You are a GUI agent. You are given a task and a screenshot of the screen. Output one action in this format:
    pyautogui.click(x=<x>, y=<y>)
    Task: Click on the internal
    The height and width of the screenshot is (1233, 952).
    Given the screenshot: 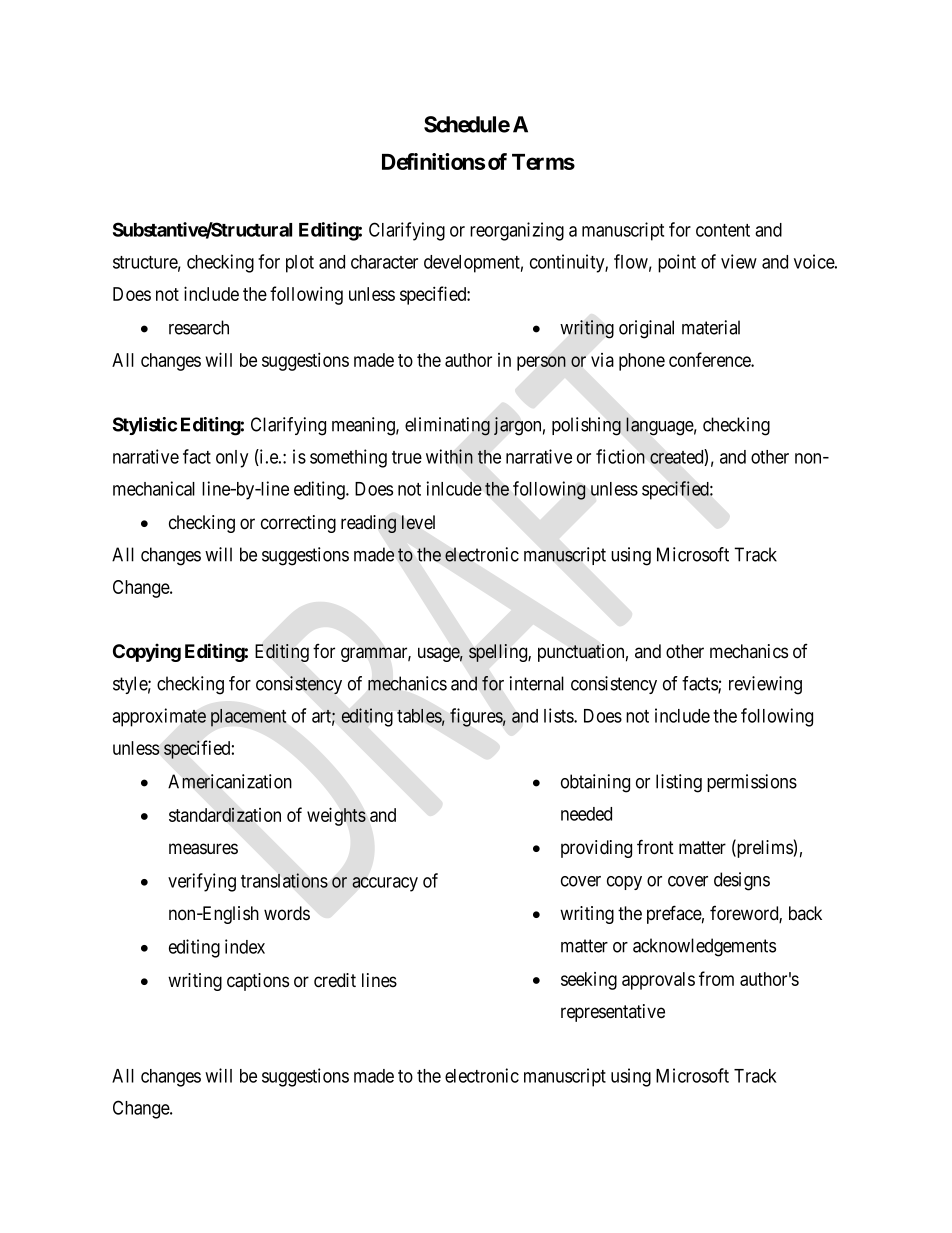 What is the action you would take?
    pyautogui.click(x=537, y=683)
